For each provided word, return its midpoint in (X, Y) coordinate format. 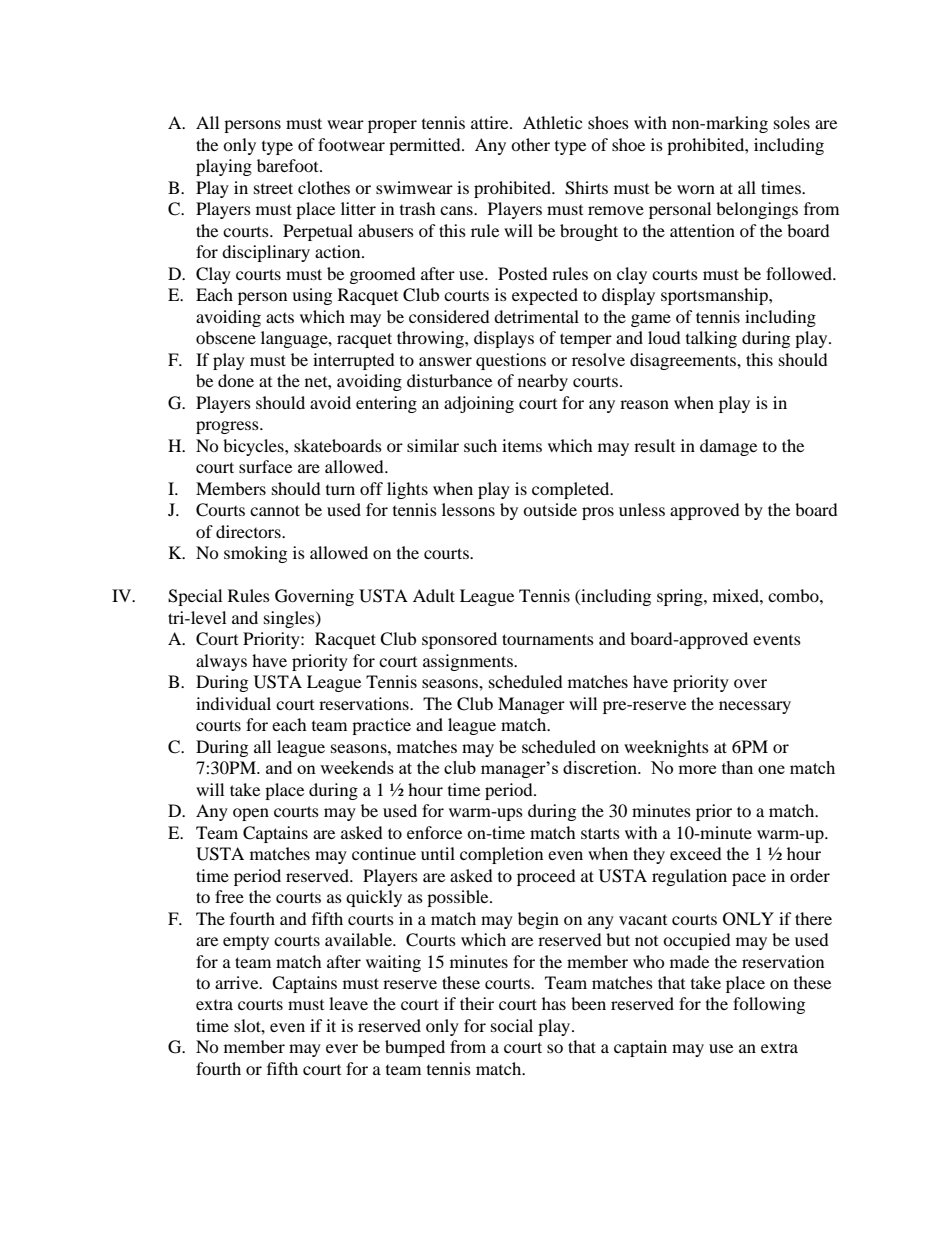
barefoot (289, 165)
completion (501, 855)
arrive (238, 982)
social (512, 1025)
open (251, 814)
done (236, 380)
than (737, 767)
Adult (434, 595)
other (530, 144)
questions (511, 361)
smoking (255, 554)
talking (711, 339)
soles (792, 122)
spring (681, 597)
